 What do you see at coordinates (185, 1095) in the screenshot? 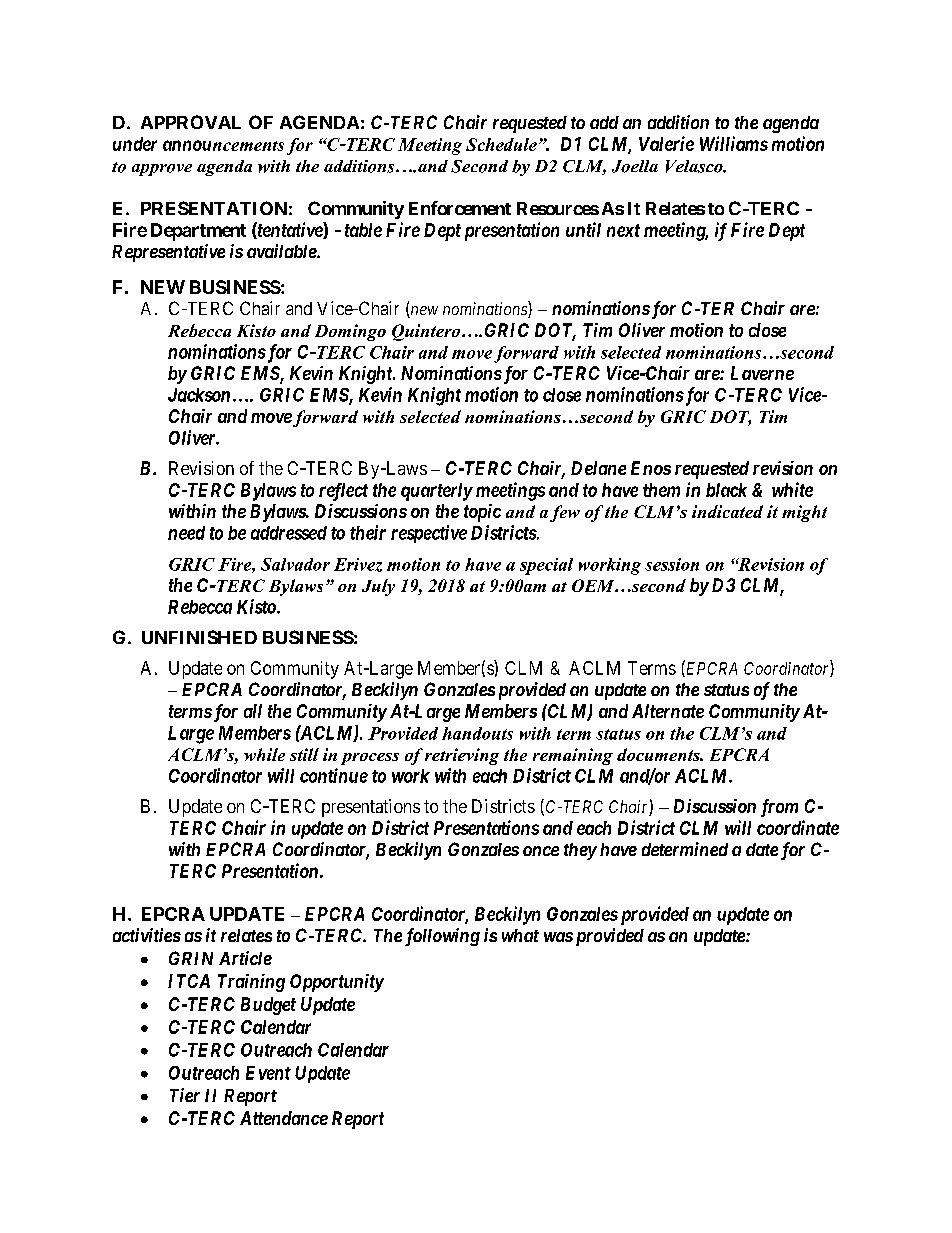
I see `Tier` at bounding box center [185, 1095].
